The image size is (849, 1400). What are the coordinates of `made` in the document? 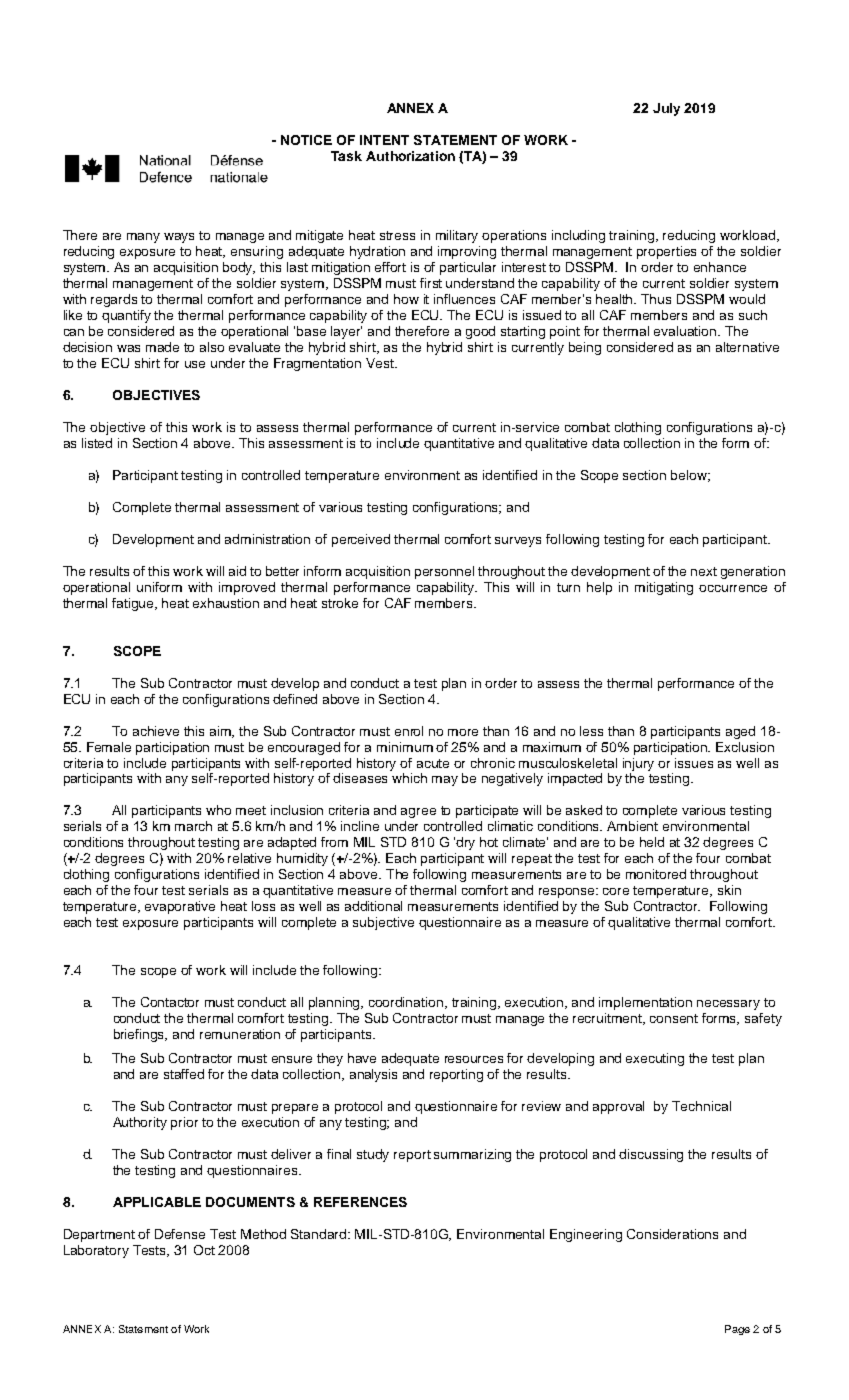 It's located at (162, 347).
